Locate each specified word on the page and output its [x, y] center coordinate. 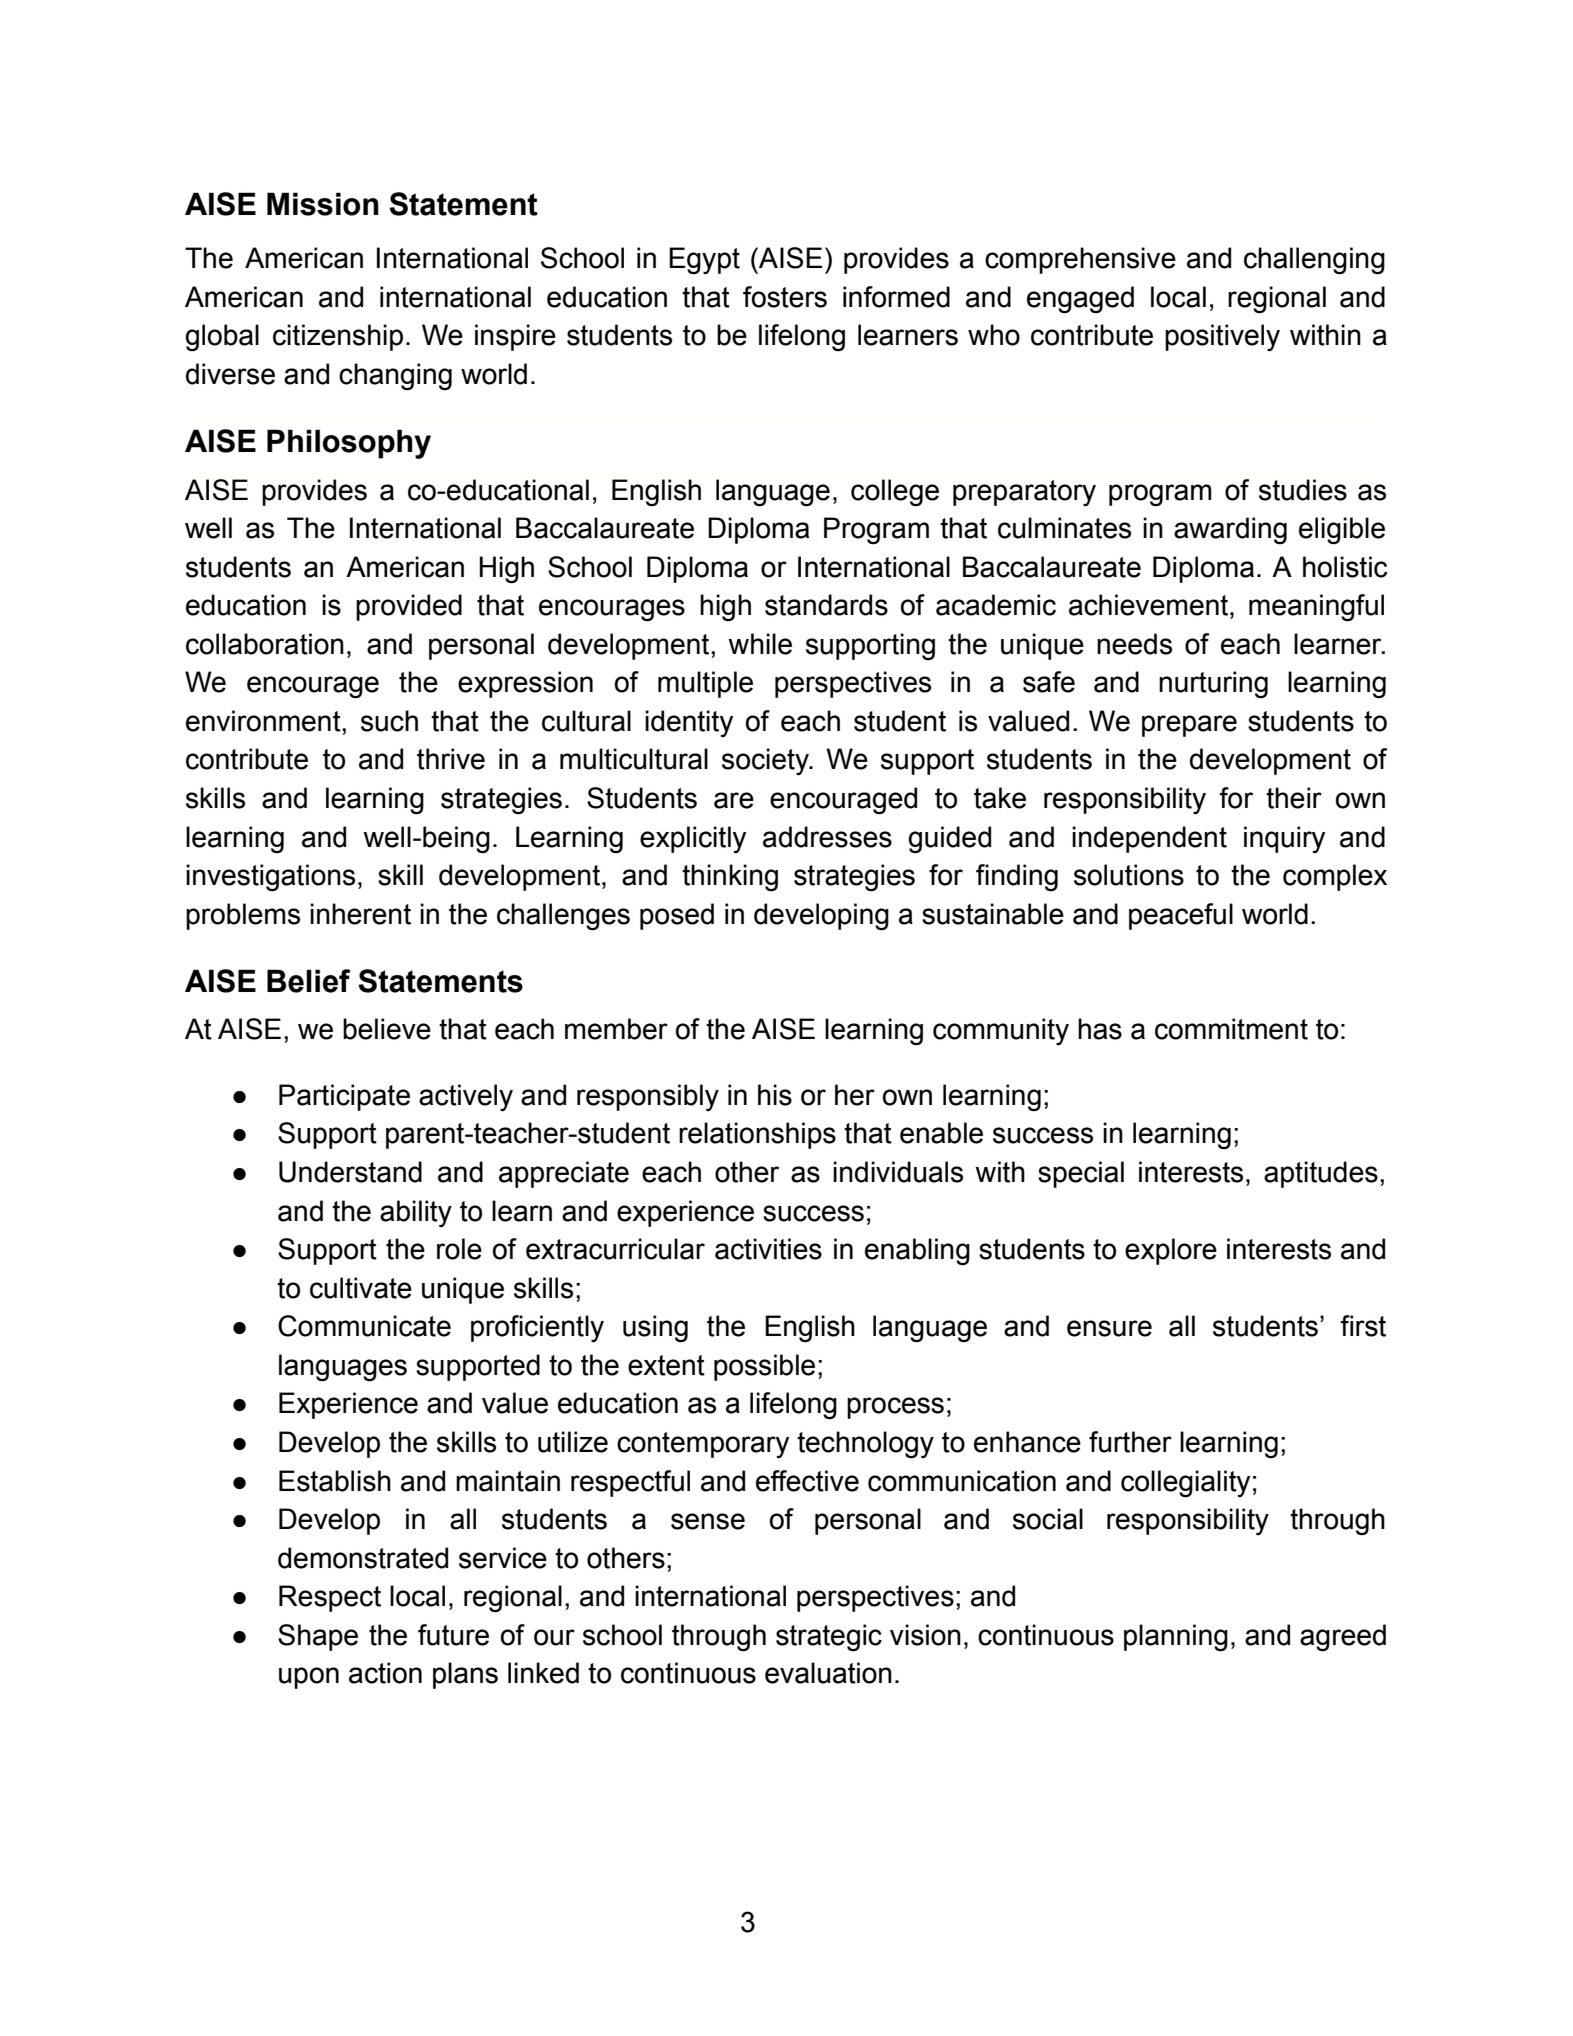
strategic [829, 1638]
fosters [785, 297]
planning [1176, 1638]
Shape [318, 1637]
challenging [1314, 261]
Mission [323, 204]
